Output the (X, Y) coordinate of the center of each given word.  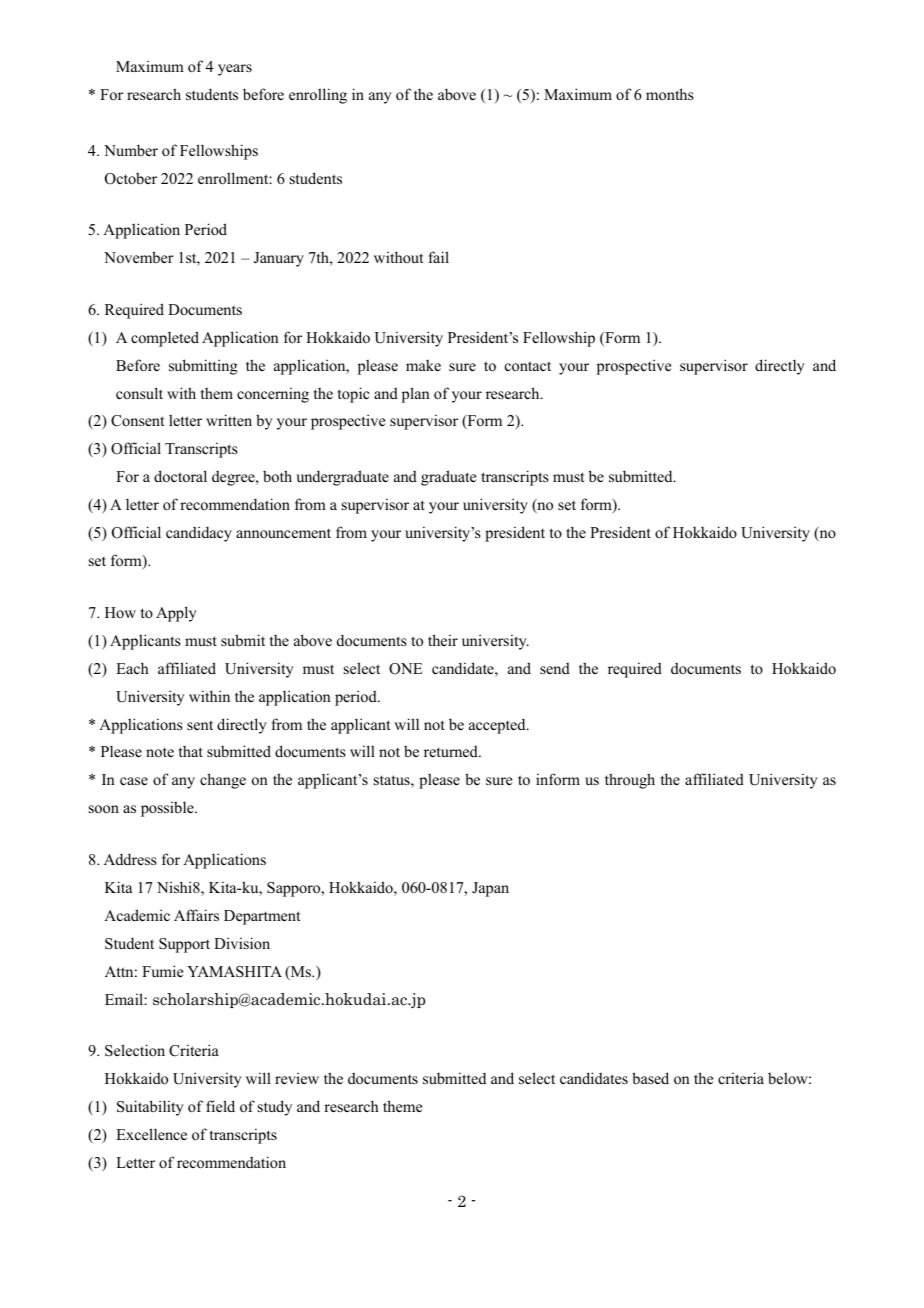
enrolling (318, 96)
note (160, 752)
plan (416, 395)
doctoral (180, 476)
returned (452, 751)
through (630, 781)
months (670, 94)
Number (131, 150)
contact (528, 366)
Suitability (150, 1108)
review (297, 1078)
